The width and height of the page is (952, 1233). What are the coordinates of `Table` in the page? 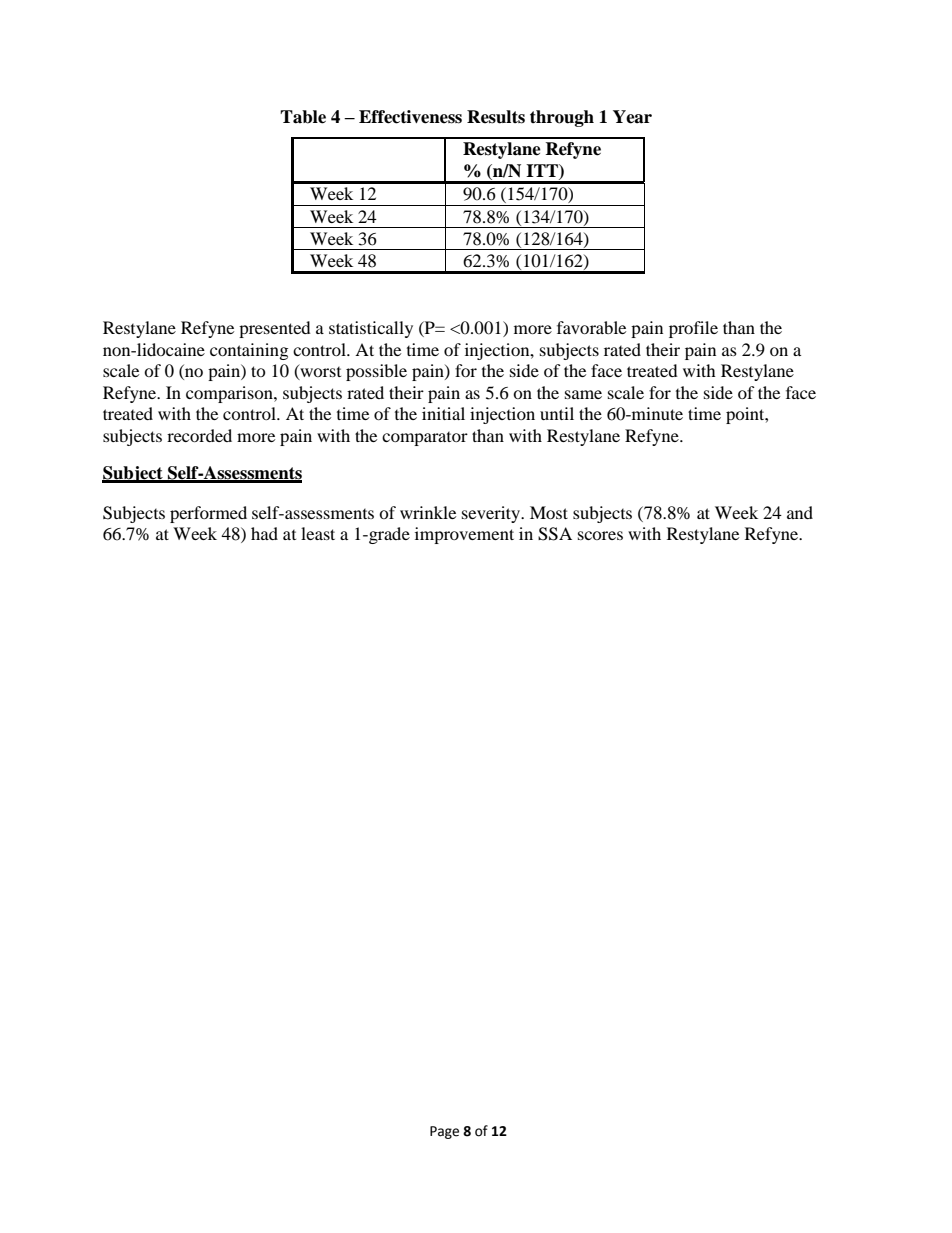 It's located at (303, 117).
